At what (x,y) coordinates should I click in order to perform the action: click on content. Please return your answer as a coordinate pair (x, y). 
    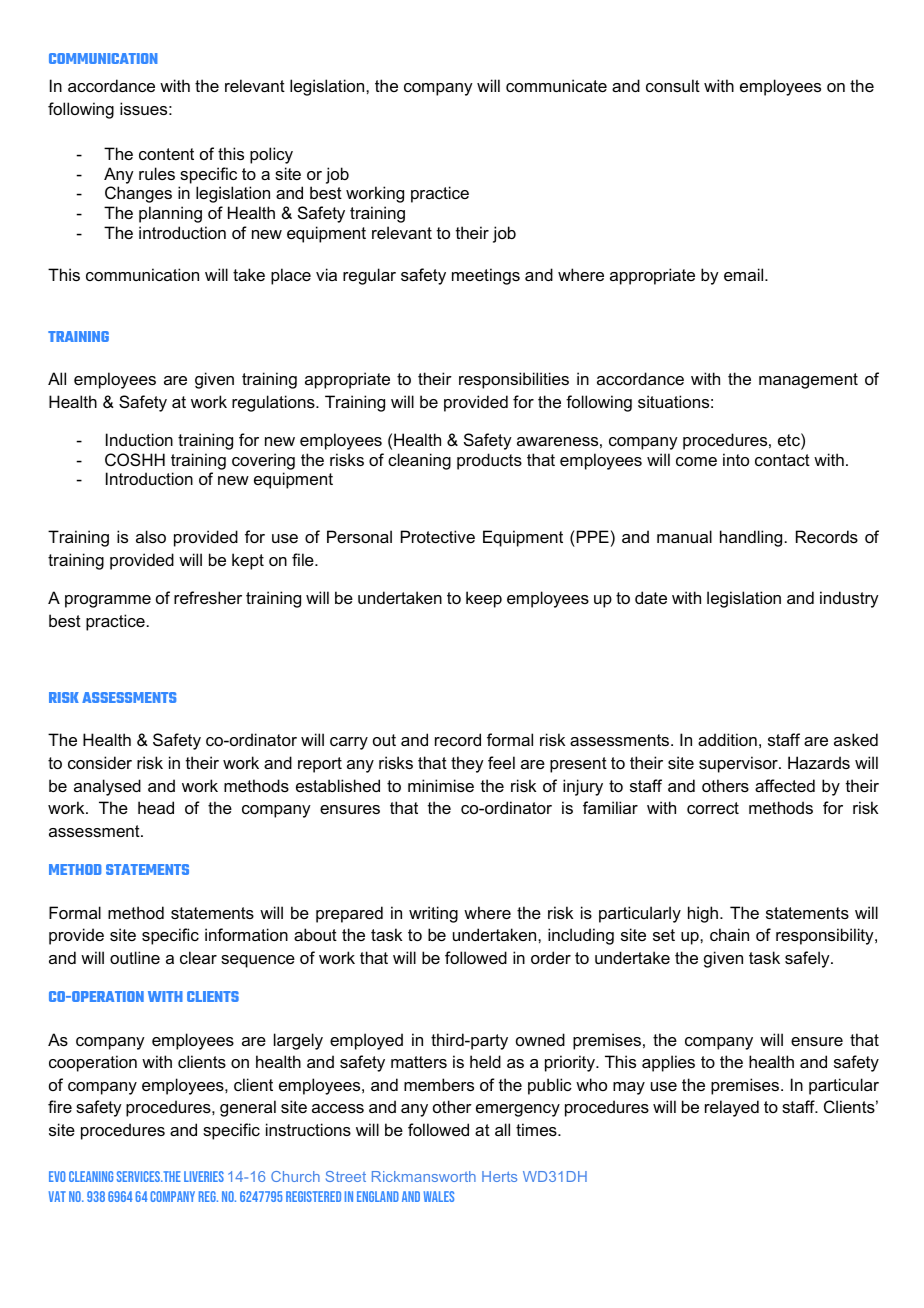
    Looking at the image, I should click on (166, 154).
